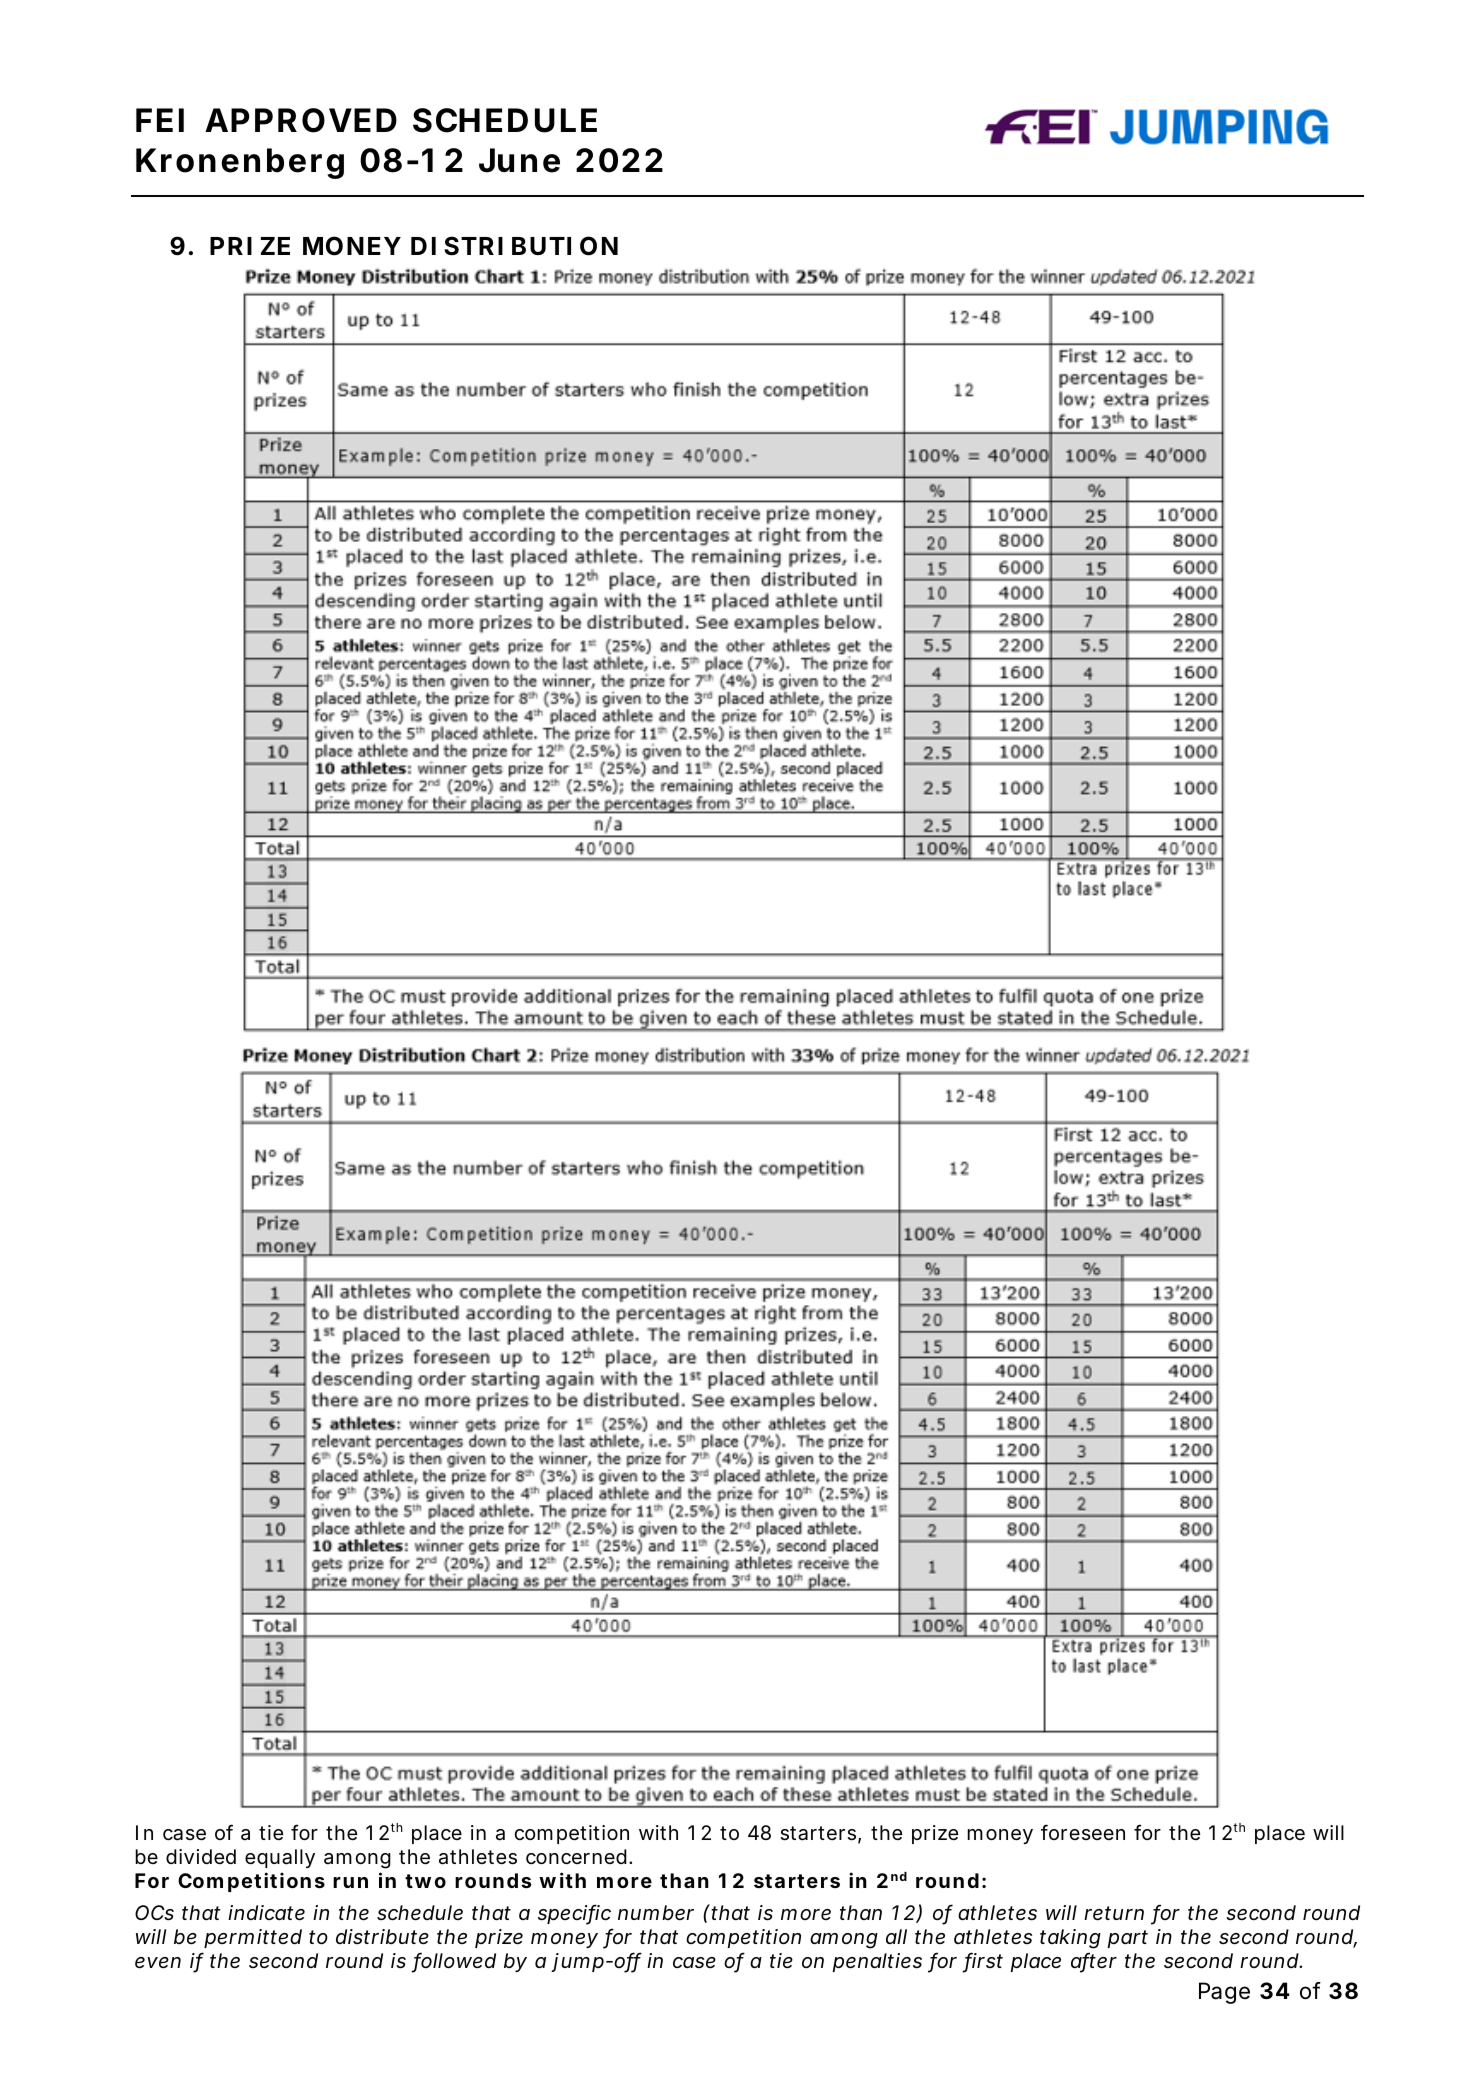 This screenshot has height=2099, width=1484. Describe the element at coordinates (519, 160) in the screenshot. I see `June` at that location.
